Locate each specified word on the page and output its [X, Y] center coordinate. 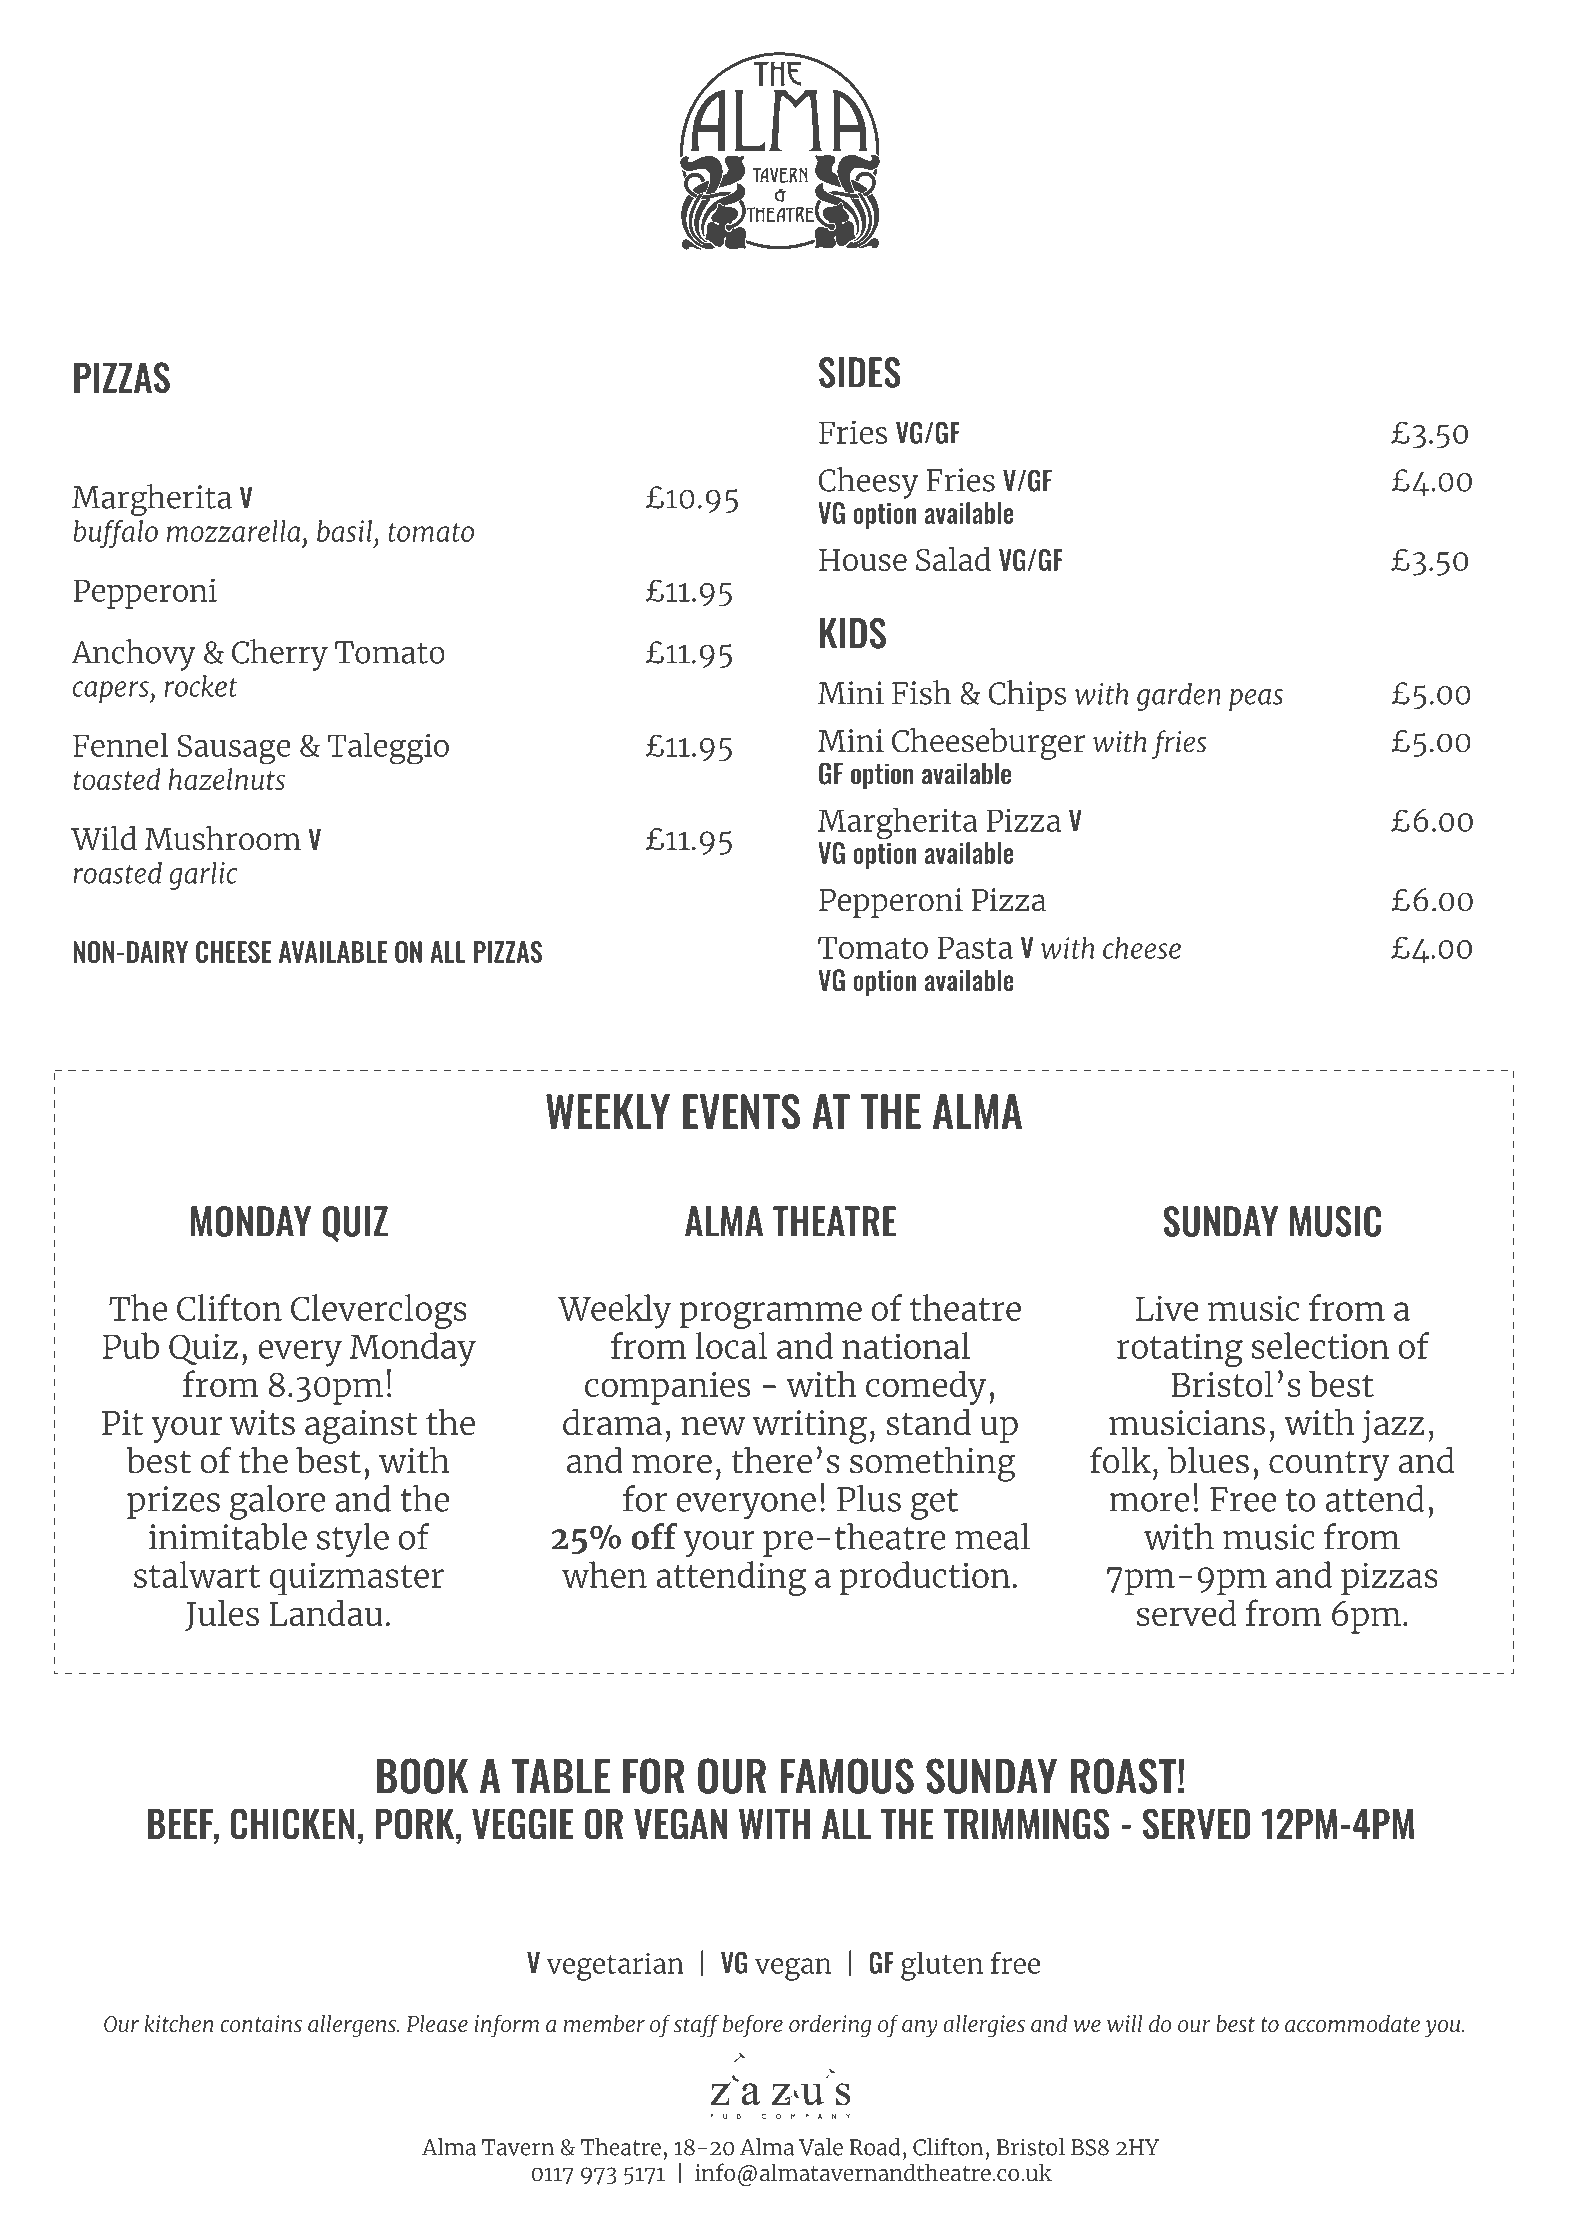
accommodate [1352, 2024]
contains [261, 2024]
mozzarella [233, 531]
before [753, 2026]
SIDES [860, 372]
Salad [953, 559]
